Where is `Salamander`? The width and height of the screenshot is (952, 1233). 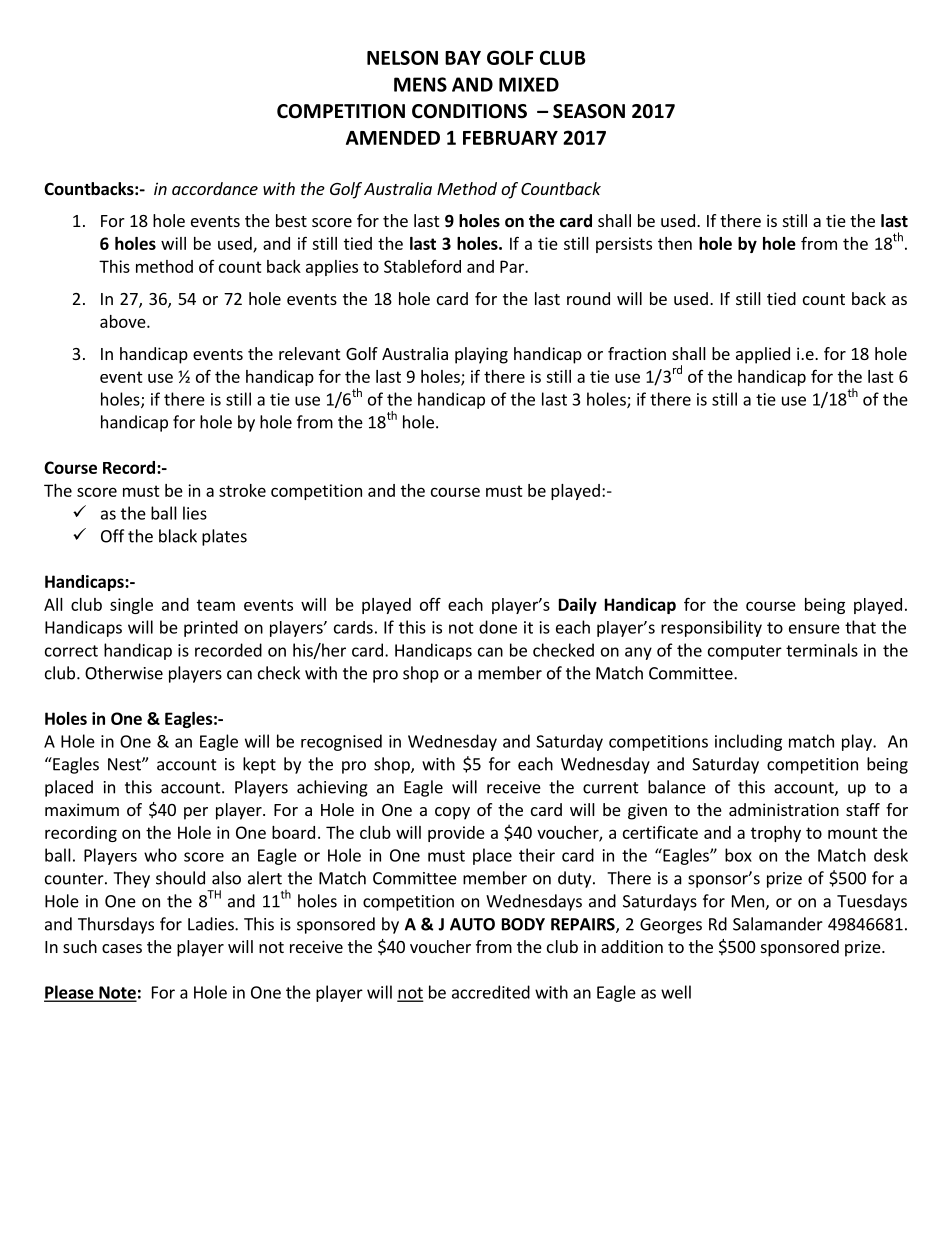
Salamander is located at coordinates (778, 924).
